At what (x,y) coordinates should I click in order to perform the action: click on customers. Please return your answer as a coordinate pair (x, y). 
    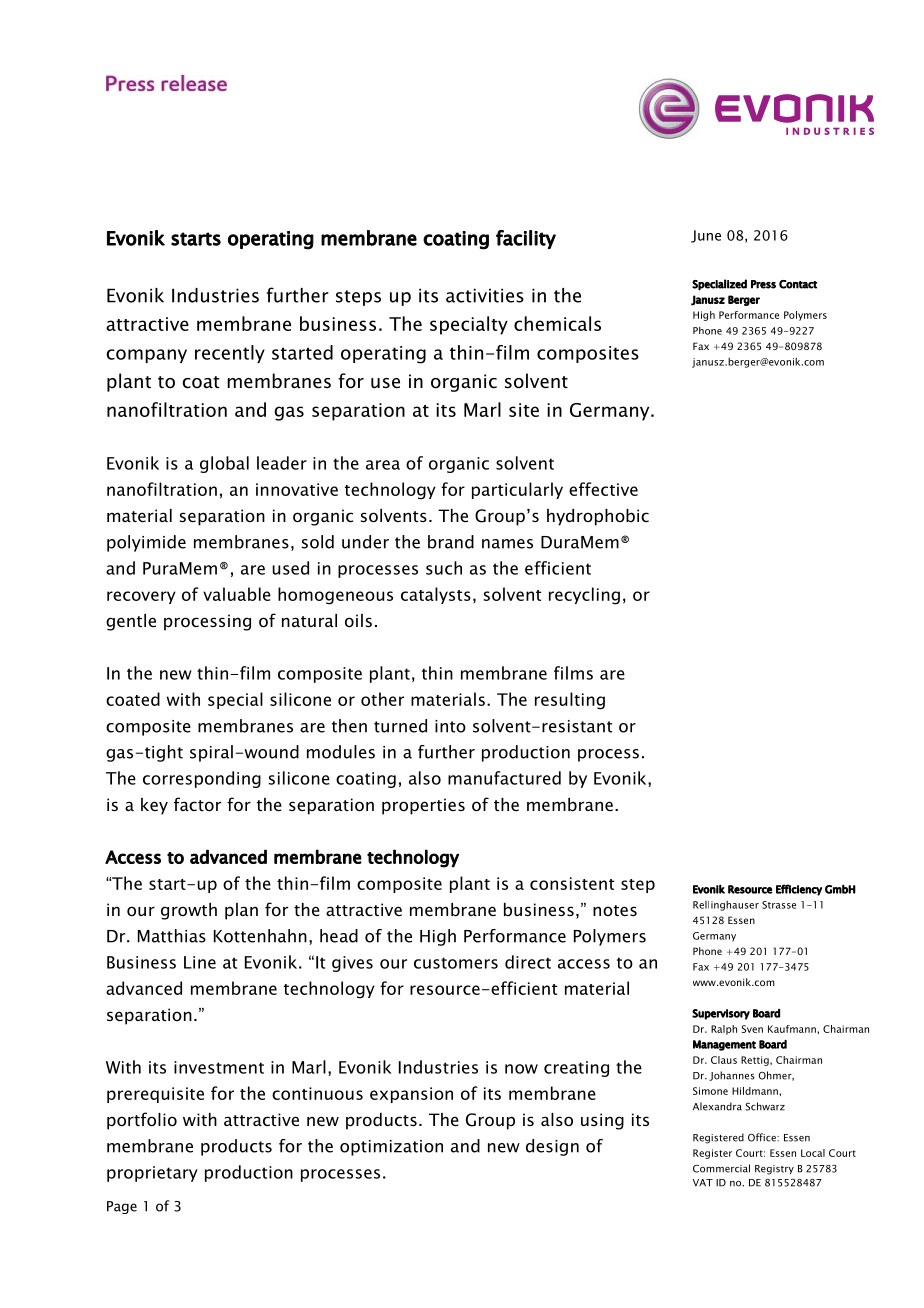
    Looking at the image, I should click on (456, 963).
